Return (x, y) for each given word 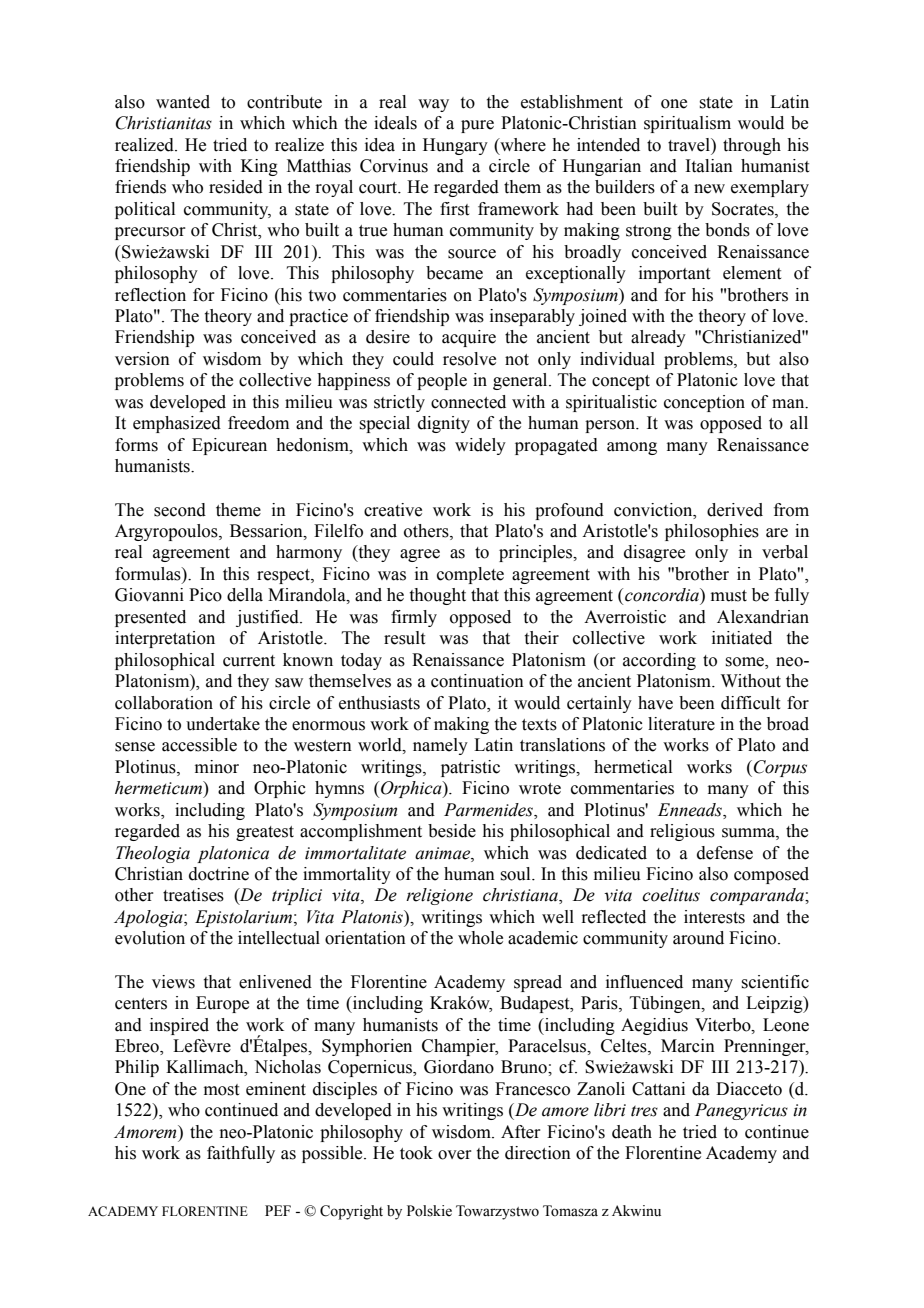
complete (470, 575)
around (698, 938)
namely (440, 746)
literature (681, 724)
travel (690, 145)
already (658, 338)
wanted (183, 102)
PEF (278, 1210)
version (142, 359)
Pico (205, 595)
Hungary (455, 146)
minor (217, 767)
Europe (222, 1004)
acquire (469, 338)
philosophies (712, 532)
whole (480, 938)
